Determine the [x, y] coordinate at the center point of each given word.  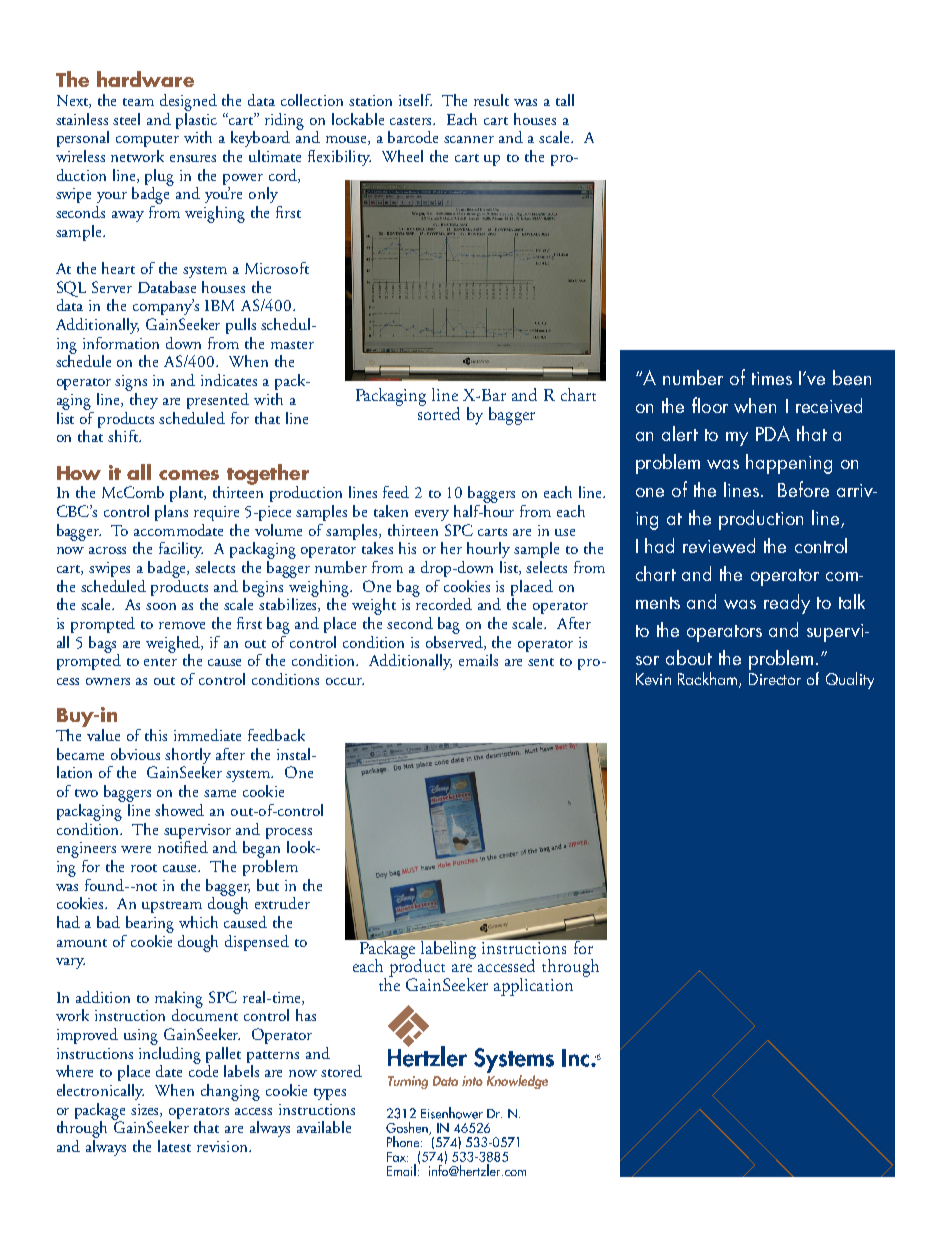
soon [161, 606]
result [491, 100]
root [144, 868]
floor [710, 405]
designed [188, 102]
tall [565, 100]
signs [131, 383]
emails [478, 660]
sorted [439, 412]
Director [775, 679]
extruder [282, 903]
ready [787, 604]
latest [174, 1146]
